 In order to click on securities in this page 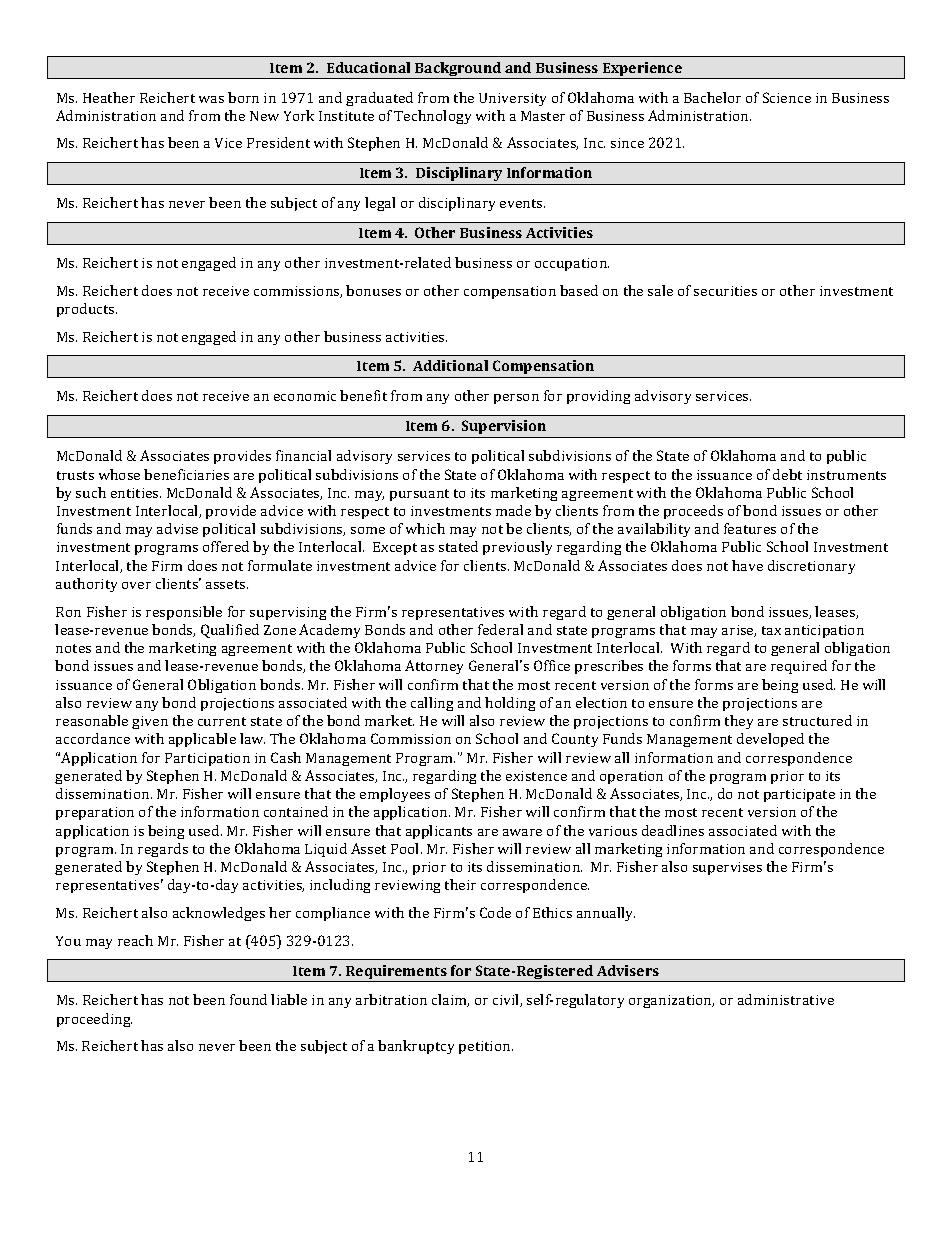, I will do `click(725, 291)`.
